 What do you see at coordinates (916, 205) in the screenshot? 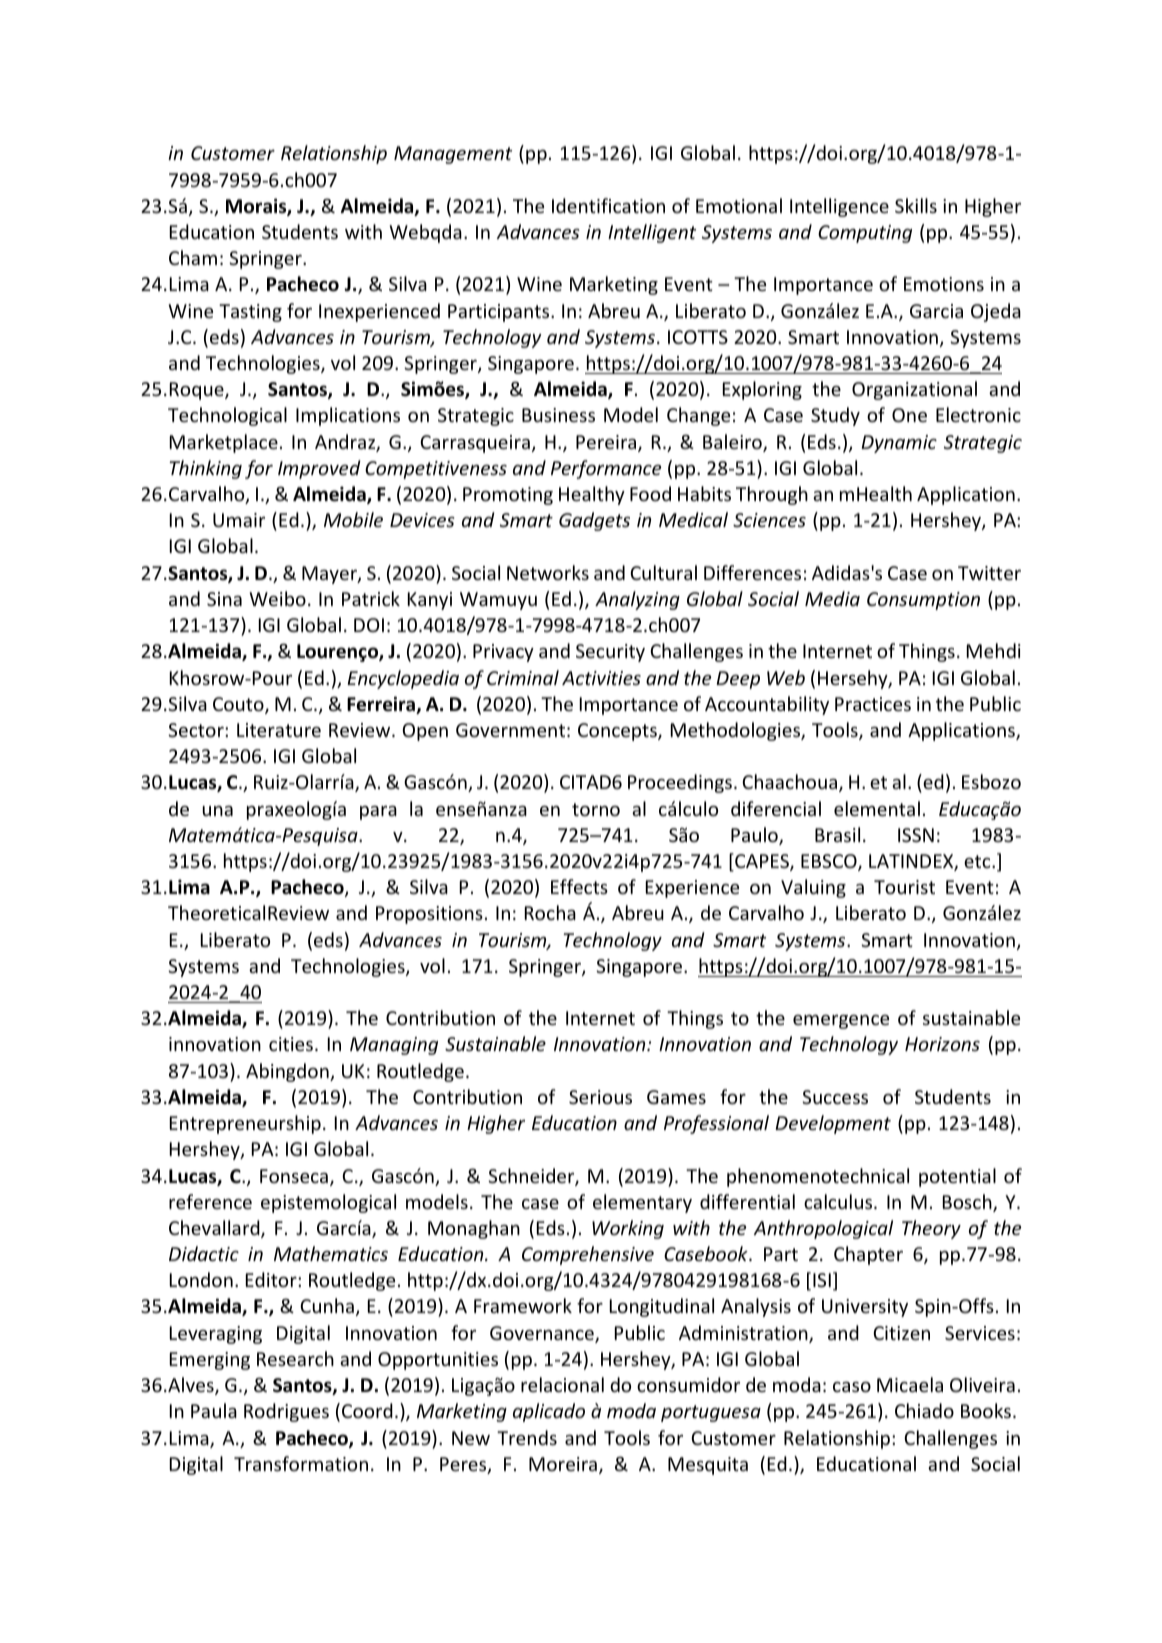
I see `Skills` at bounding box center [916, 205].
